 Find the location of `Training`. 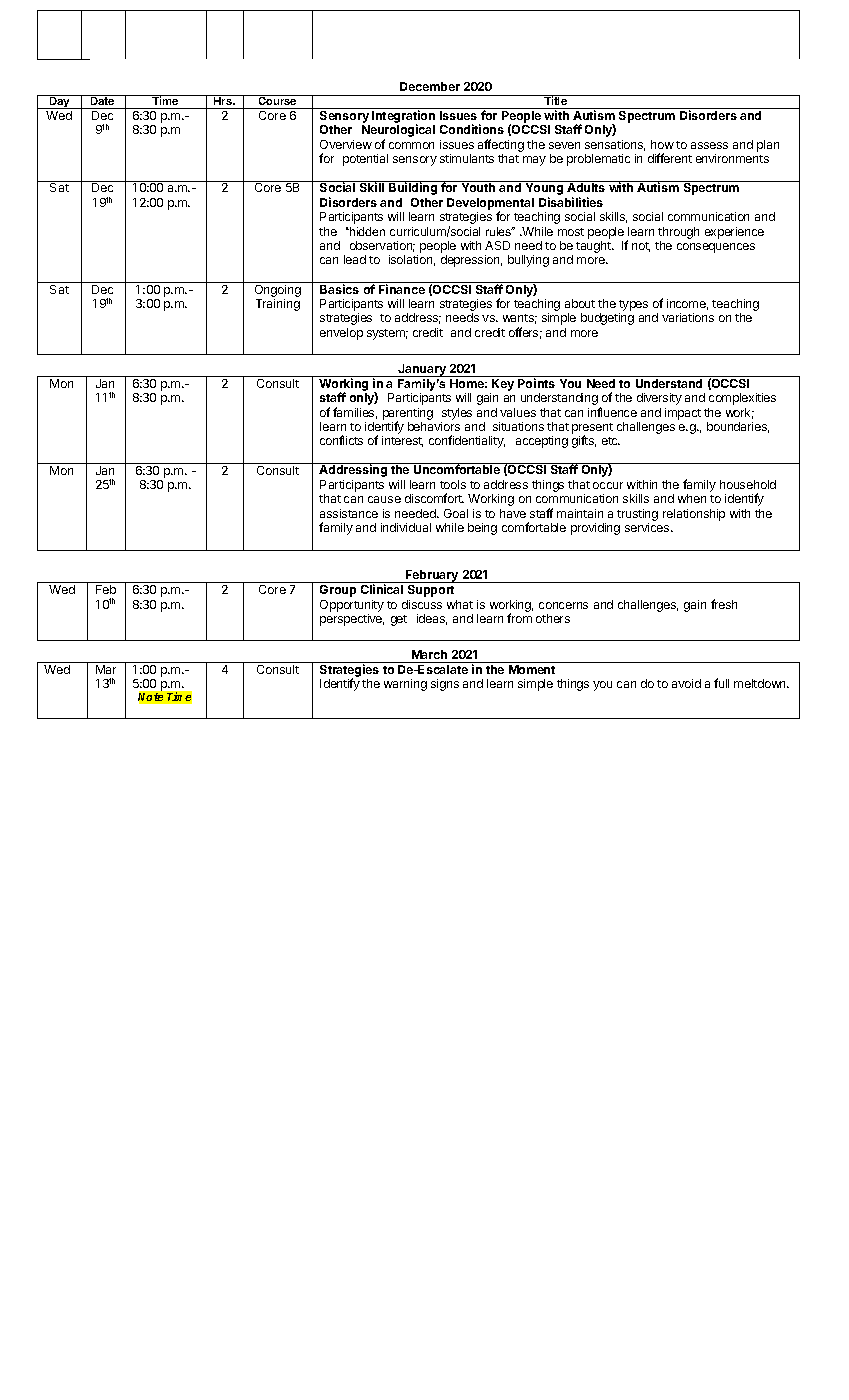

Training is located at coordinates (278, 305).
